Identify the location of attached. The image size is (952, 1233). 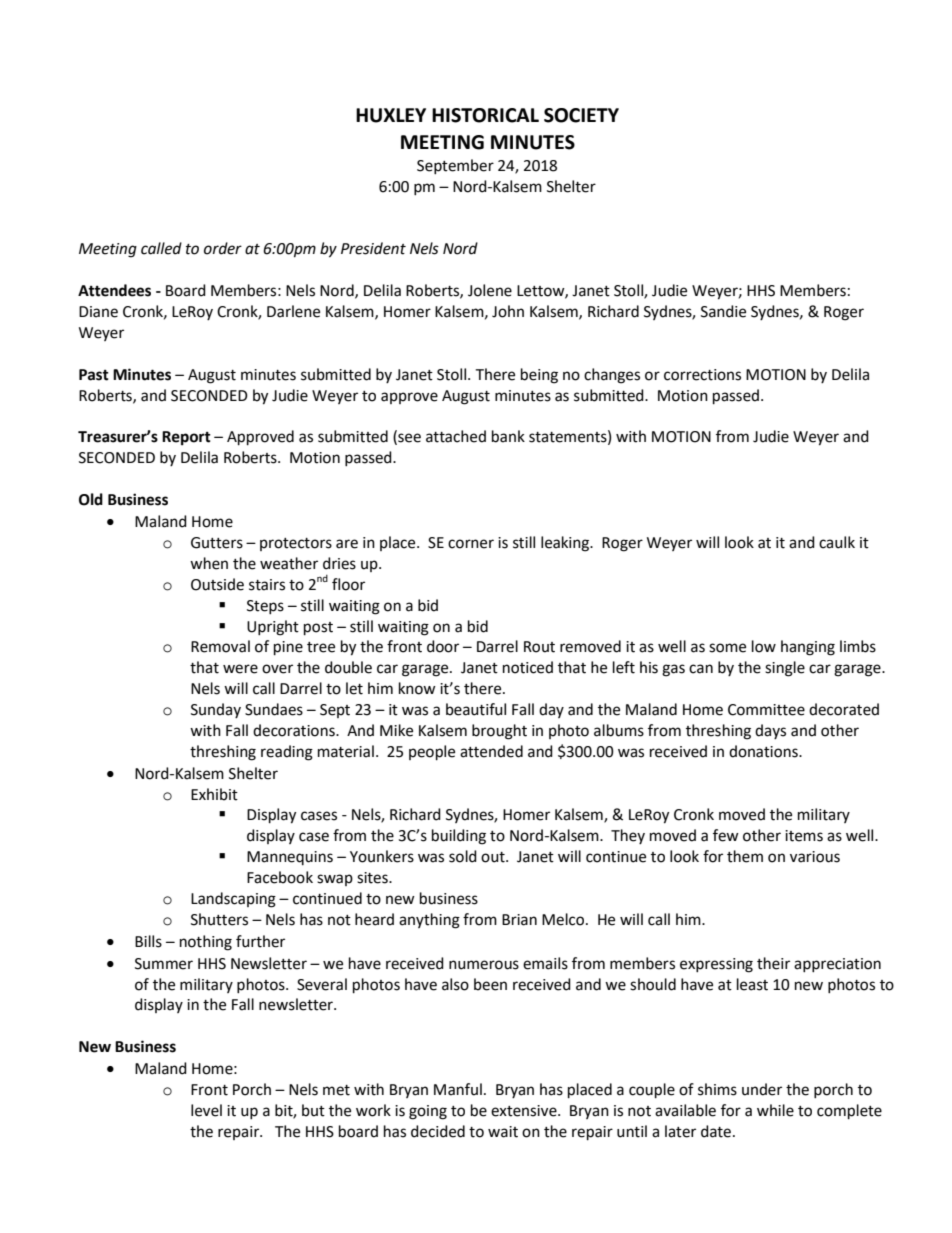
(456, 436).
